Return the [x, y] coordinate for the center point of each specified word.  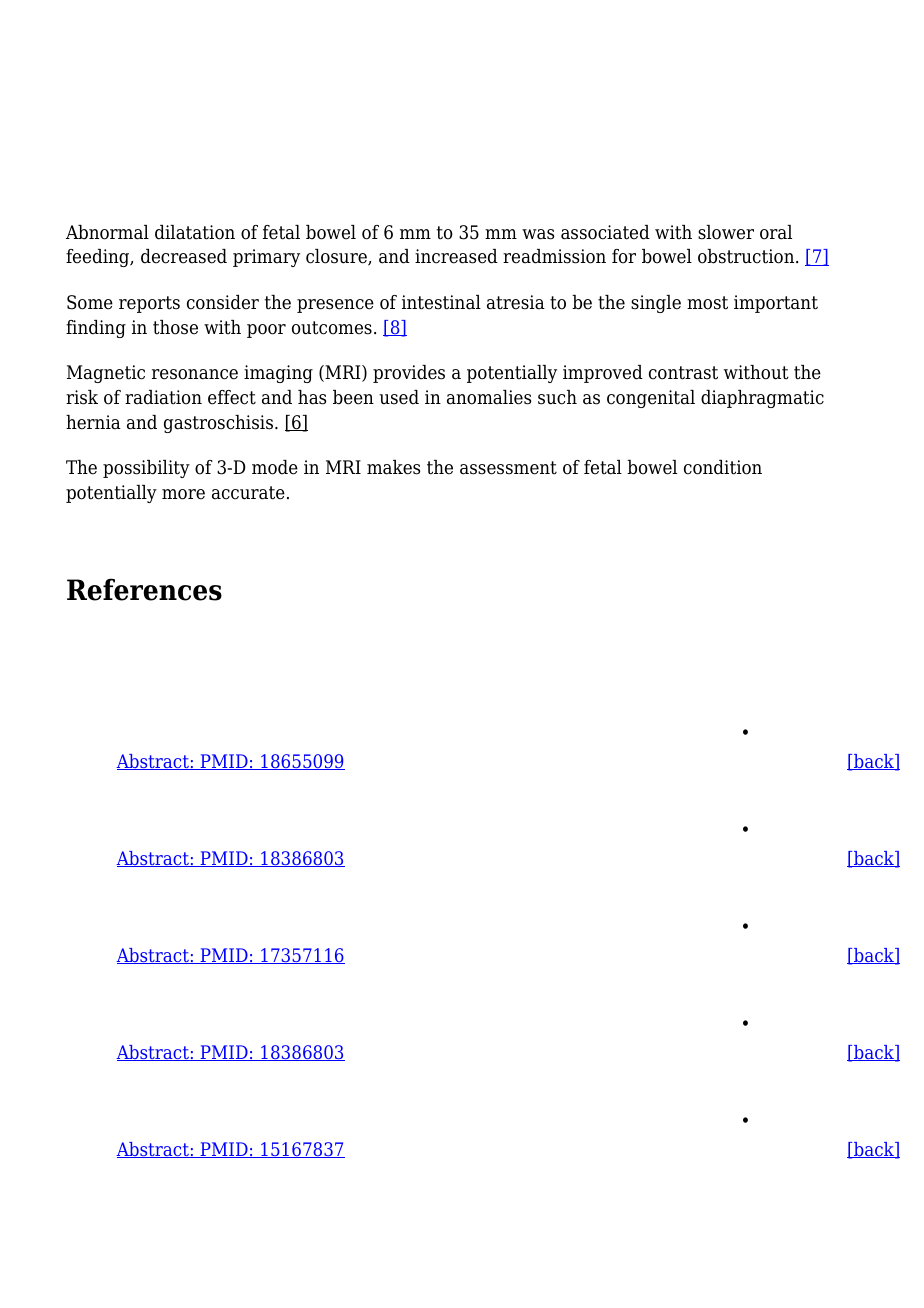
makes [393, 467]
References [144, 589]
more [183, 494]
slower [726, 232]
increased [456, 256]
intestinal [441, 302]
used [399, 397]
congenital [651, 399]
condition [723, 467]
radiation [163, 397]
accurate [248, 493]
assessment [508, 468]
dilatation [195, 232]
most [707, 303]
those [175, 327]
